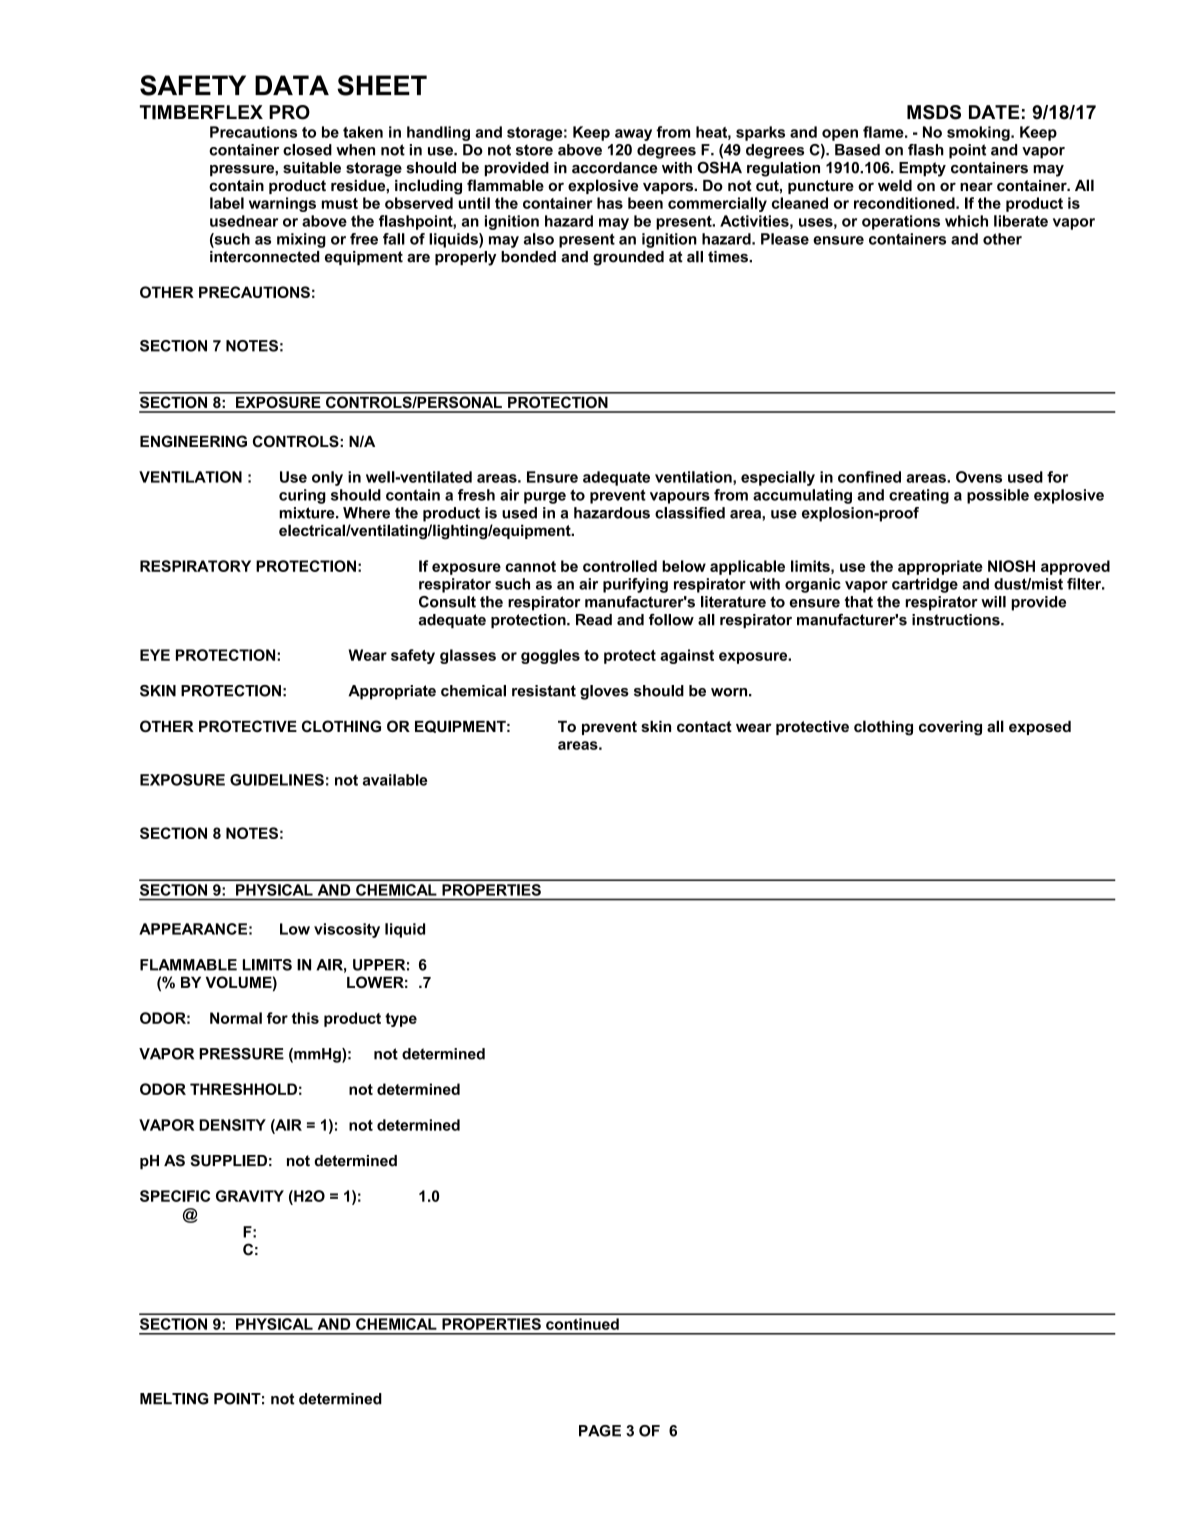 The image size is (1185, 1533). What do you see at coordinates (277, 780) in the screenshot?
I see `GUIDELINES` at bounding box center [277, 780].
